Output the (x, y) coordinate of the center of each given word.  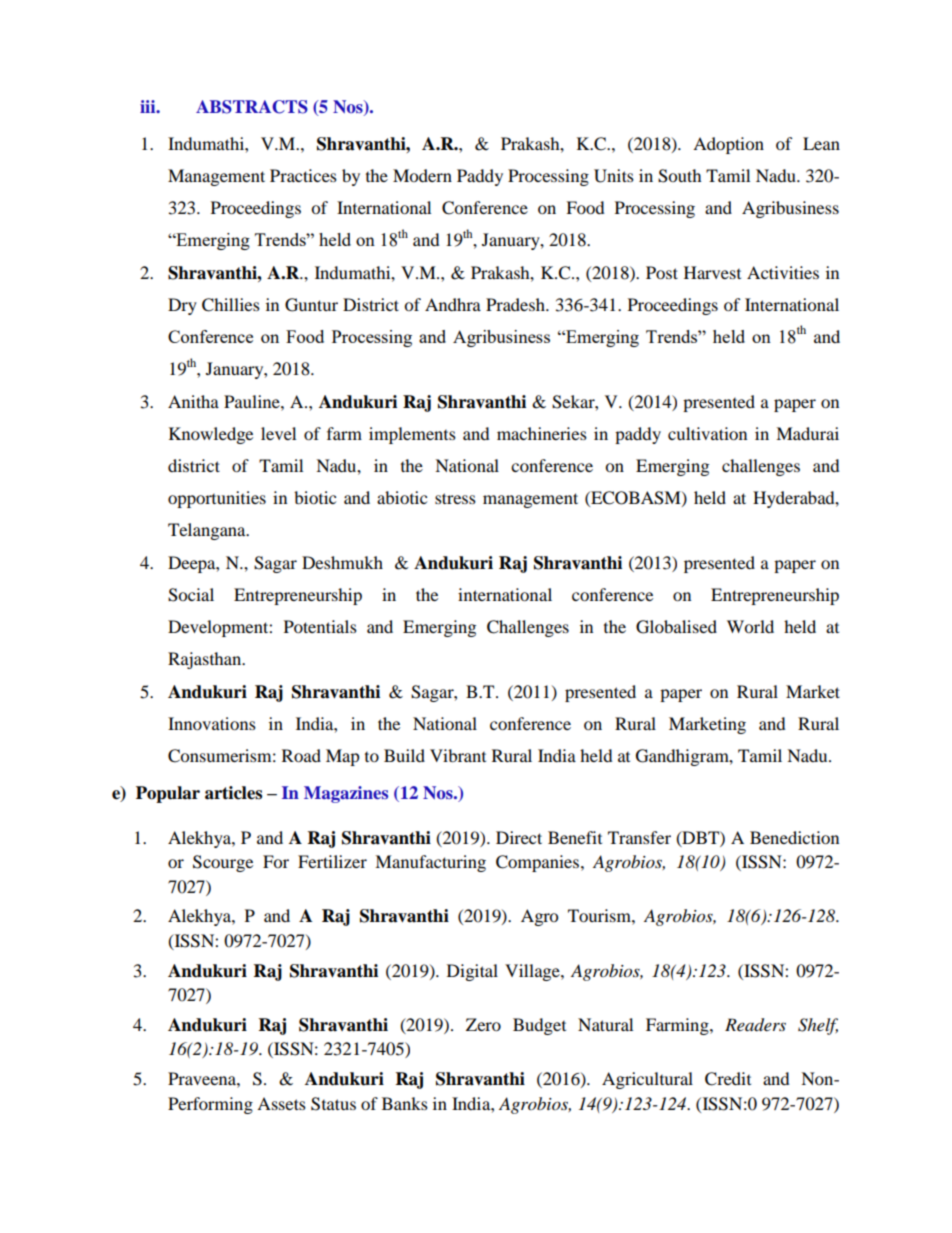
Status (333, 1104)
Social (191, 595)
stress (455, 498)
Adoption (728, 145)
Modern (422, 175)
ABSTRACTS (252, 107)
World (750, 626)
